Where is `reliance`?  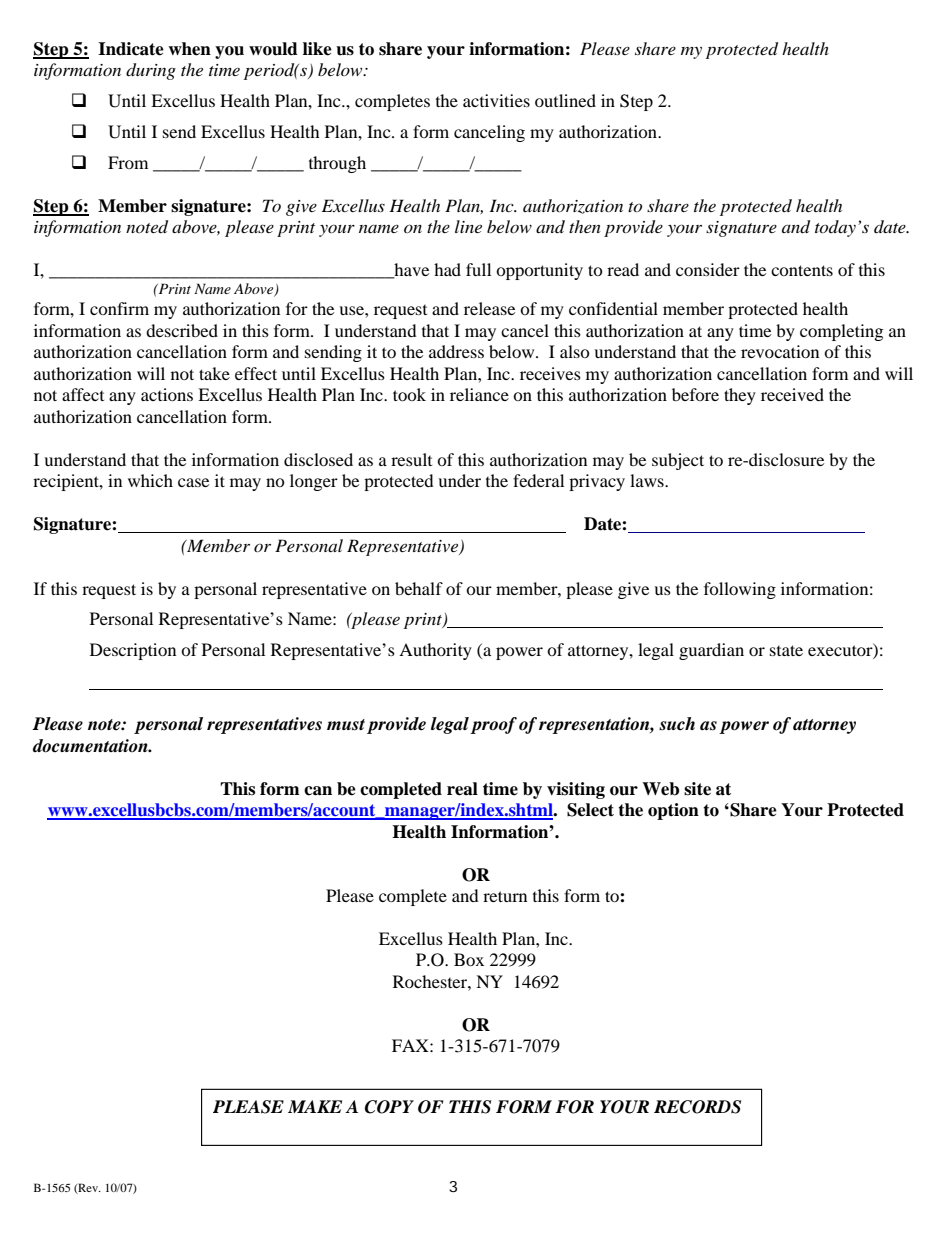
reliance is located at coordinates (479, 394).
